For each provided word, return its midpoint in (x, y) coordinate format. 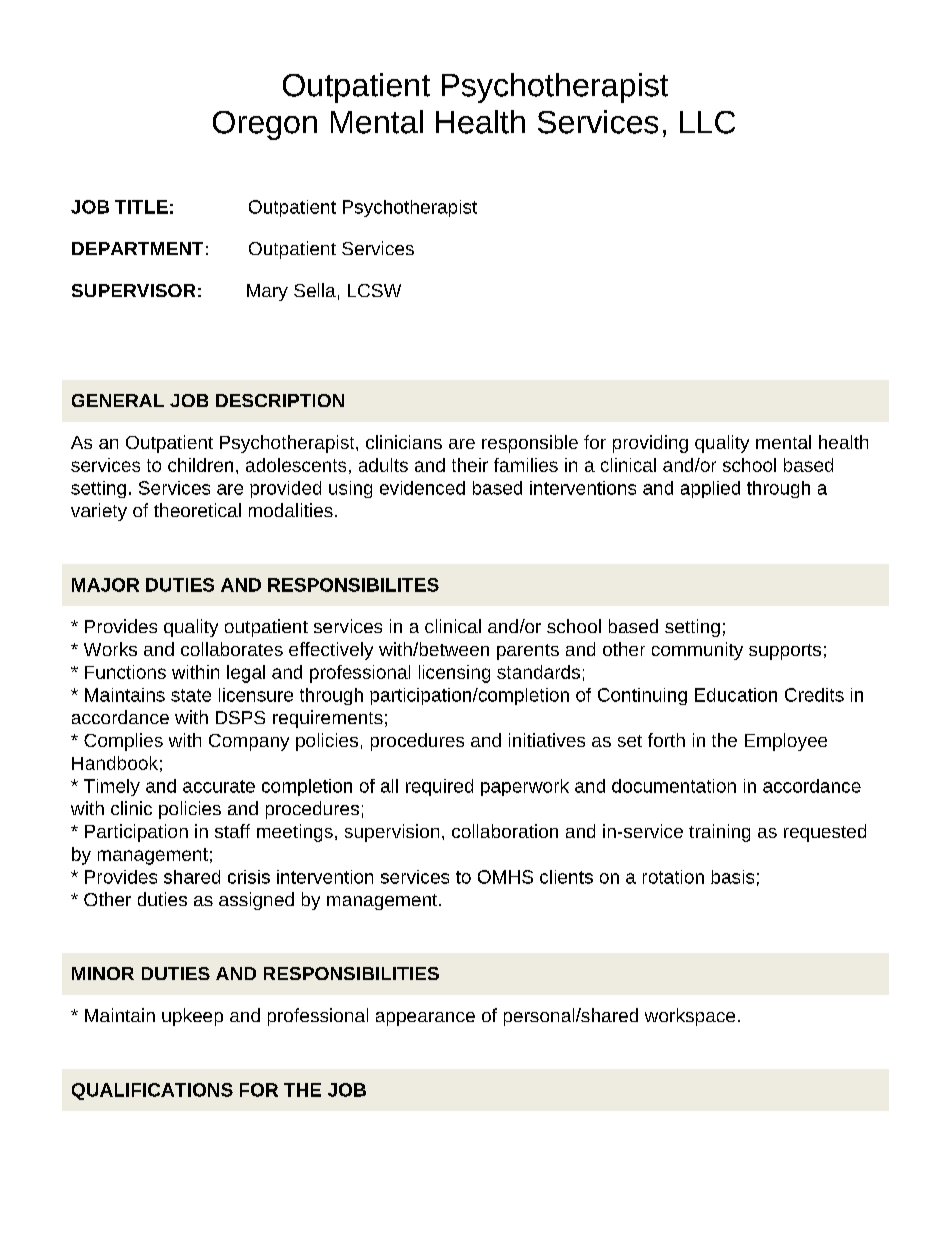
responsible (530, 444)
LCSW (374, 290)
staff (232, 831)
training (719, 833)
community (697, 651)
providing (650, 444)
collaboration (505, 831)
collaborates (232, 649)
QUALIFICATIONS (152, 1091)
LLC (707, 122)
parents (528, 652)
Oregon (265, 125)
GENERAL (118, 400)
